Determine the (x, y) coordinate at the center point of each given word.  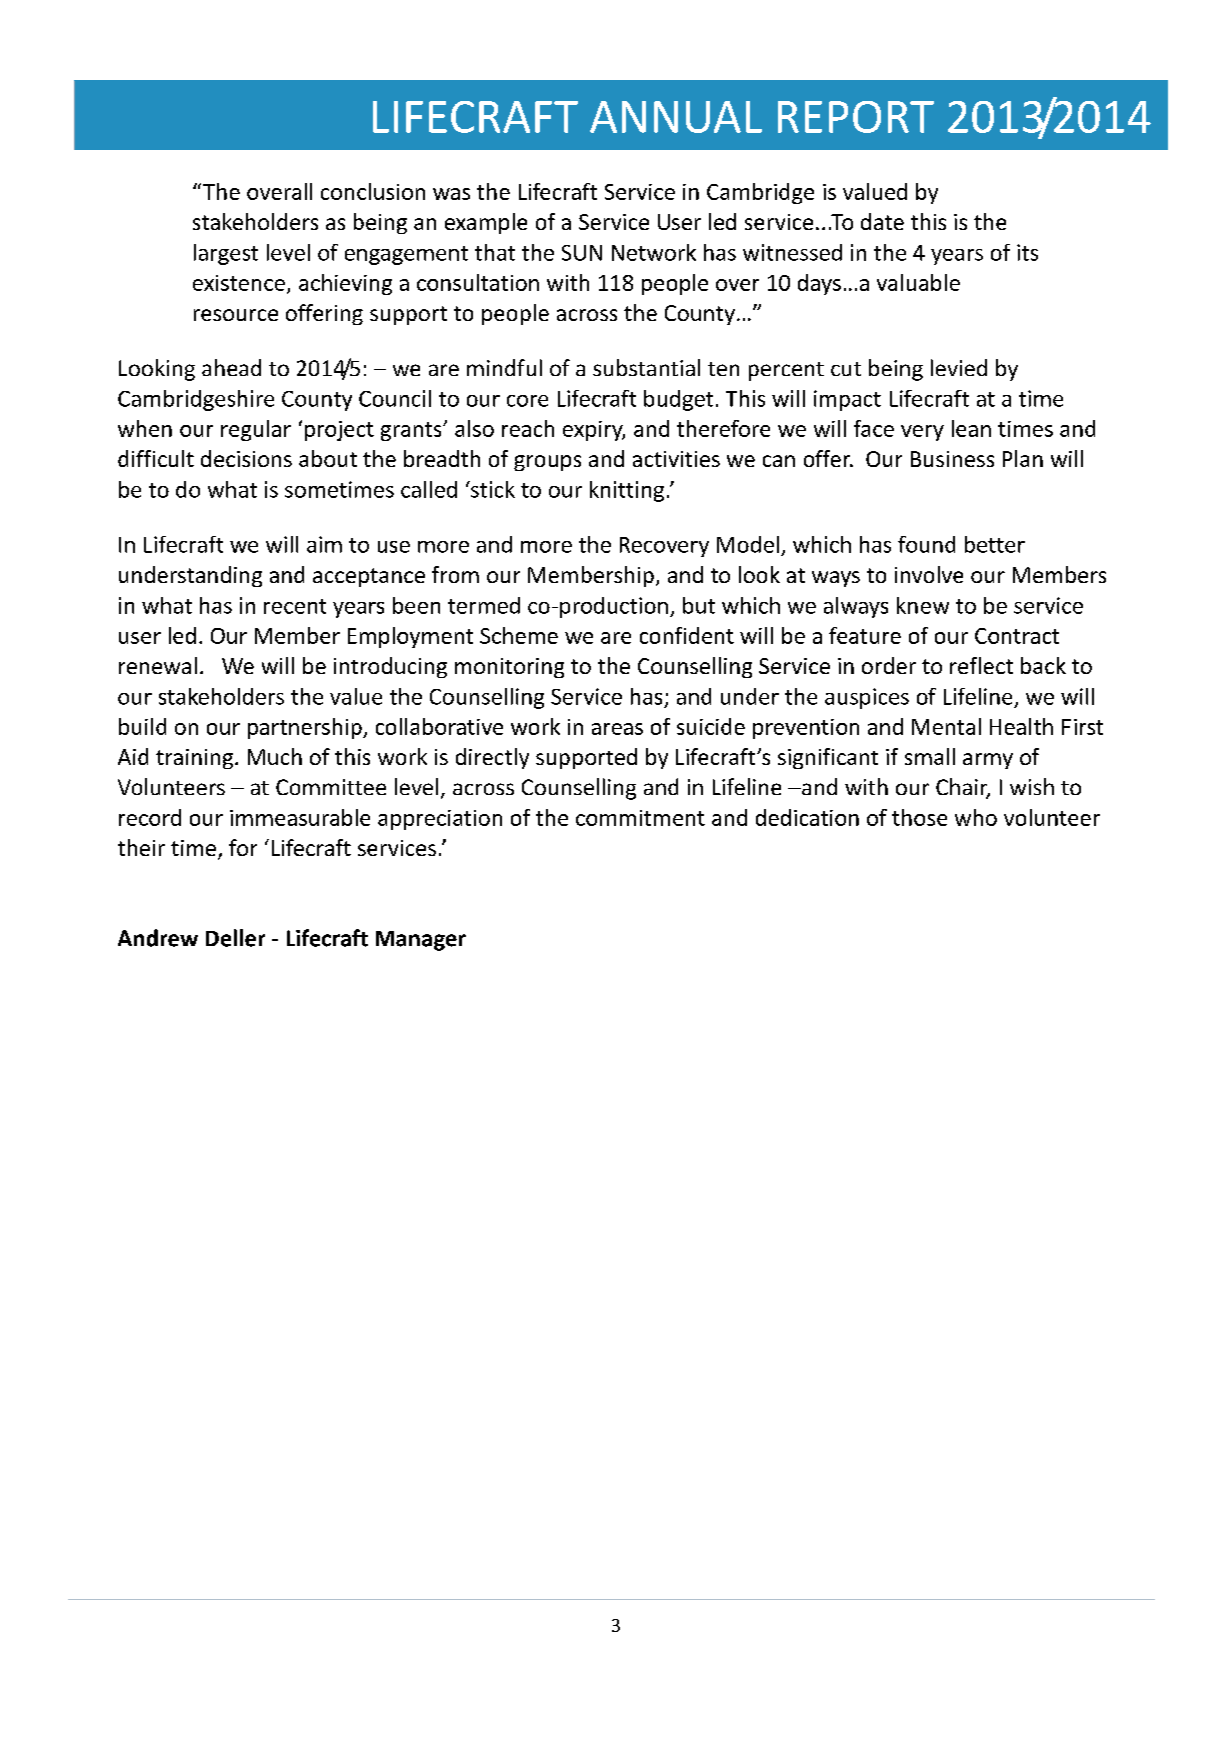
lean (971, 428)
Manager (421, 941)
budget (678, 400)
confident (687, 635)
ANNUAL (676, 117)
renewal (158, 665)
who (976, 817)
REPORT (856, 117)
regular (256, 430)
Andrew (158, 938)
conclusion (373, 191)
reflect (981, 665)
